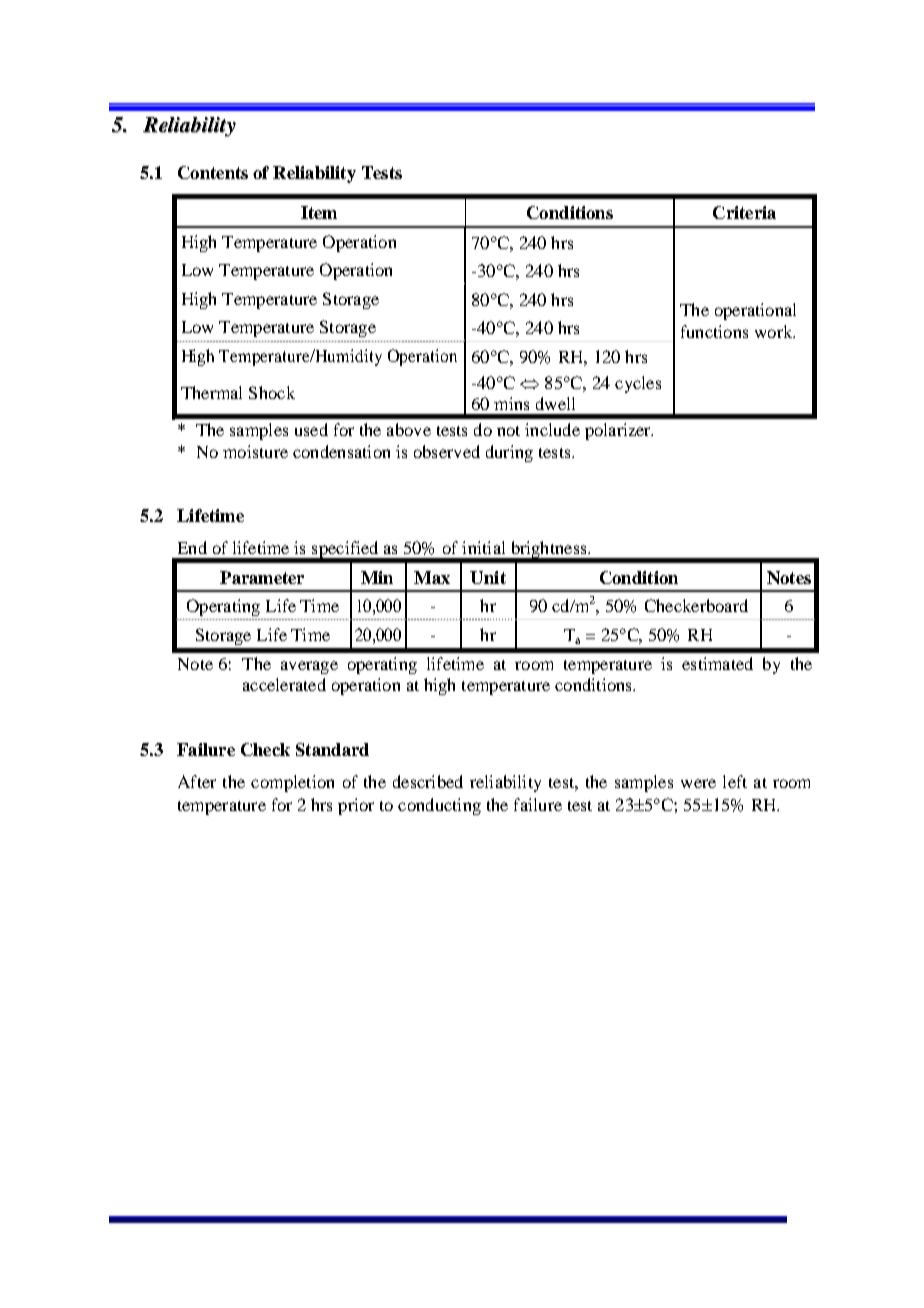 Image resolution: width=924 pixels, height=1308 pixels. Describe the element at coordinates (272, 392) in the page. I see `Shock` at that location.
